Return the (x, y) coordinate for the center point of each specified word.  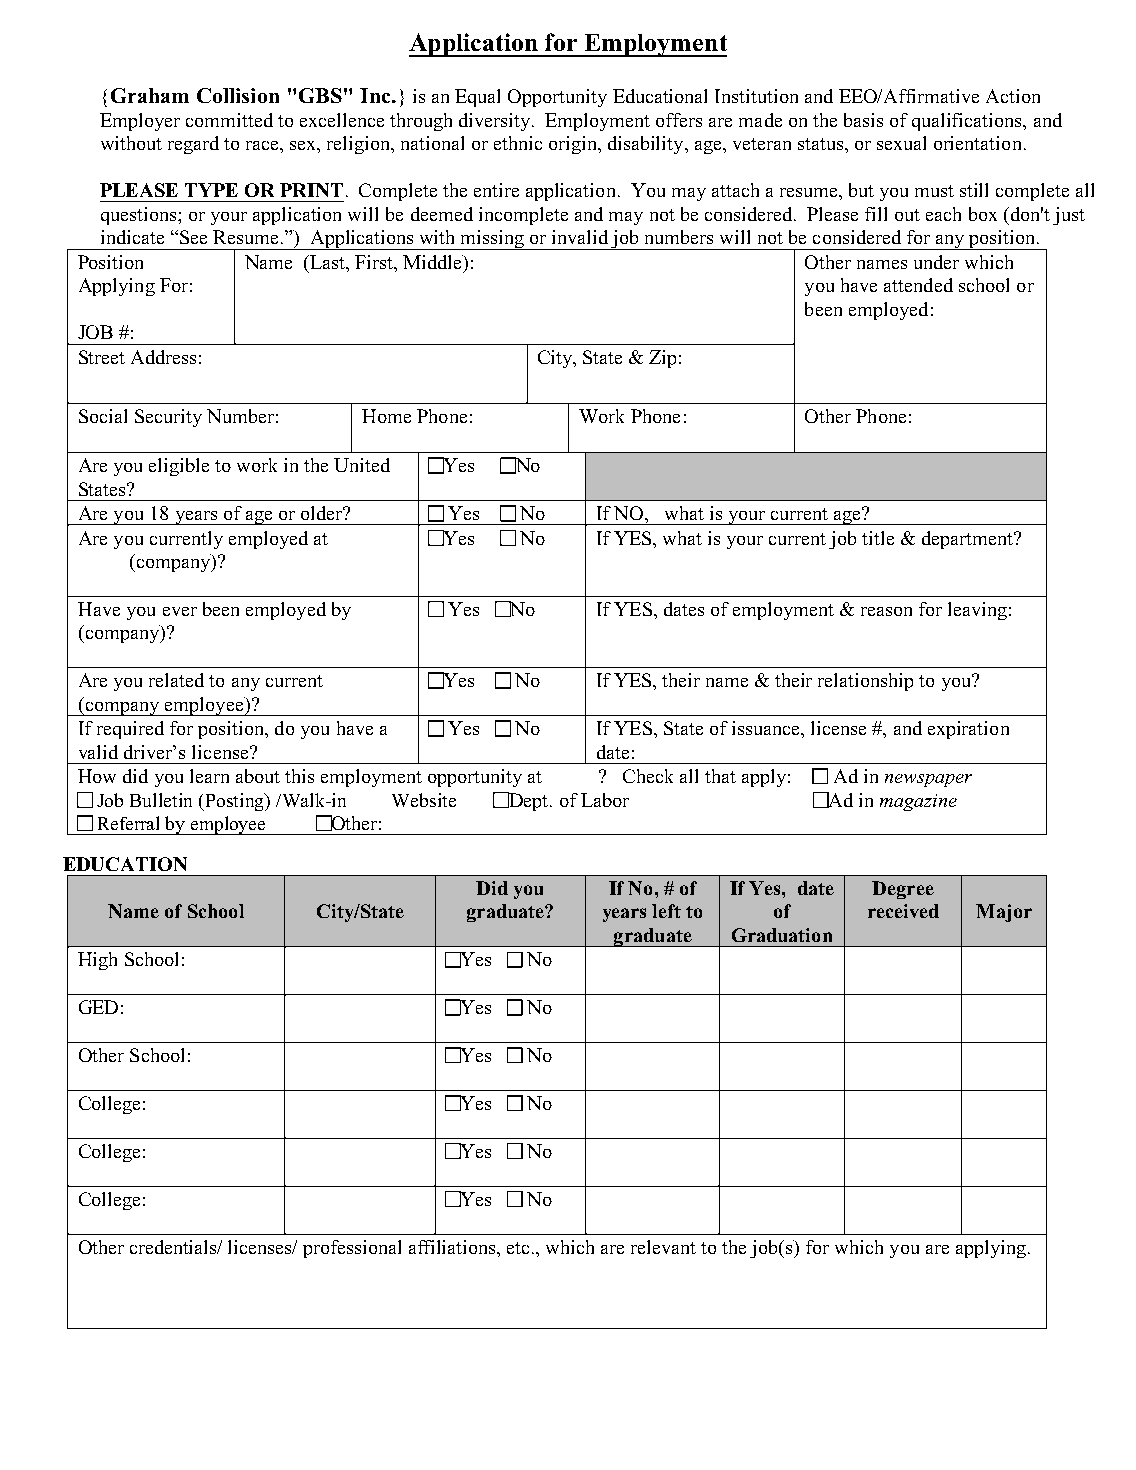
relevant (663, 1247)
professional (352, 1249)
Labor (605, 800)
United (362, 465)
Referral (128, 823)
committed (229, 120)
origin (574, 145)
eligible (179, 467)
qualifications (968, 122)
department (968, 540)
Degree (903, 890)
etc (520, 1248)
